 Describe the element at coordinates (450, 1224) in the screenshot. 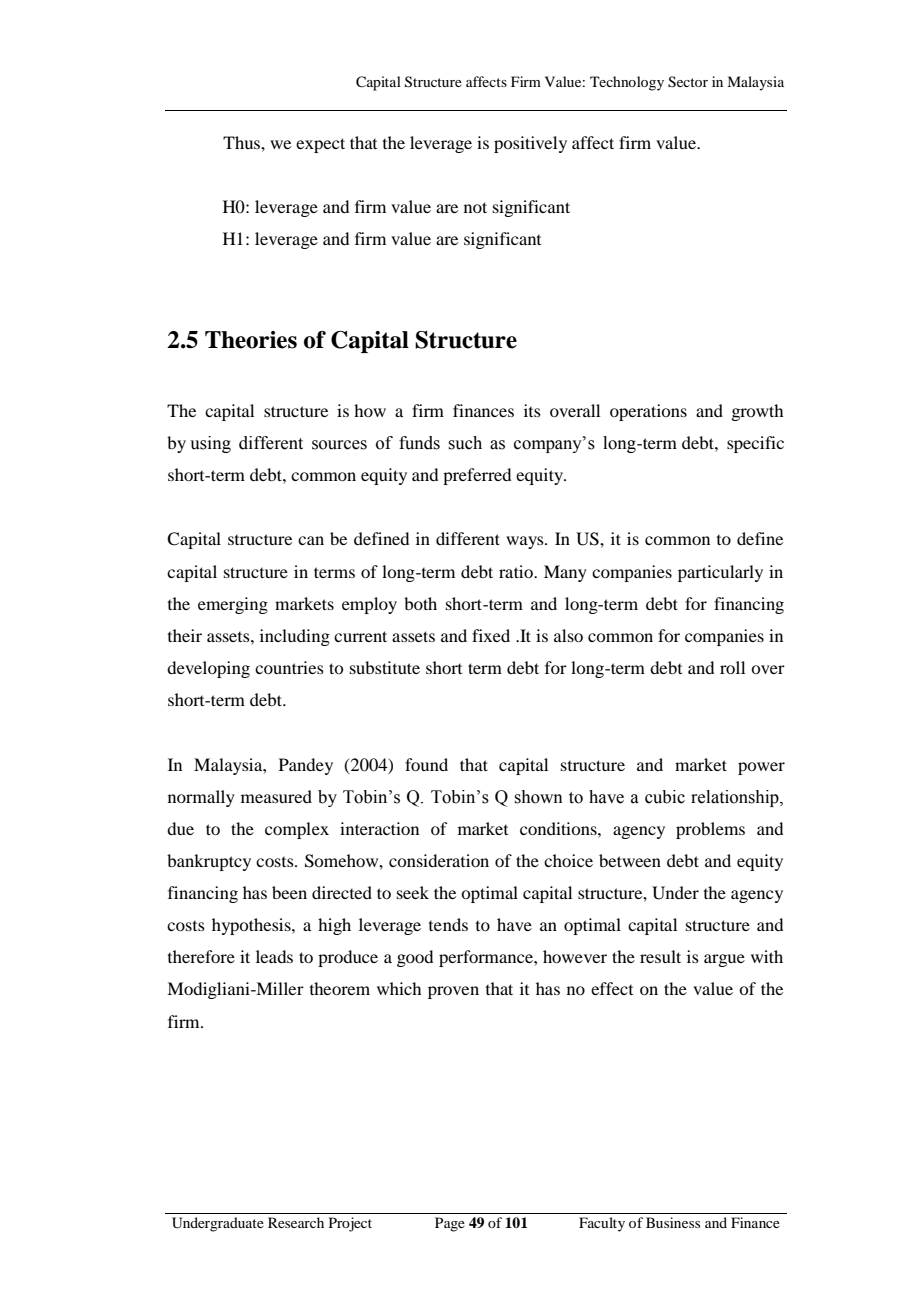

I see `Page` at that location.
